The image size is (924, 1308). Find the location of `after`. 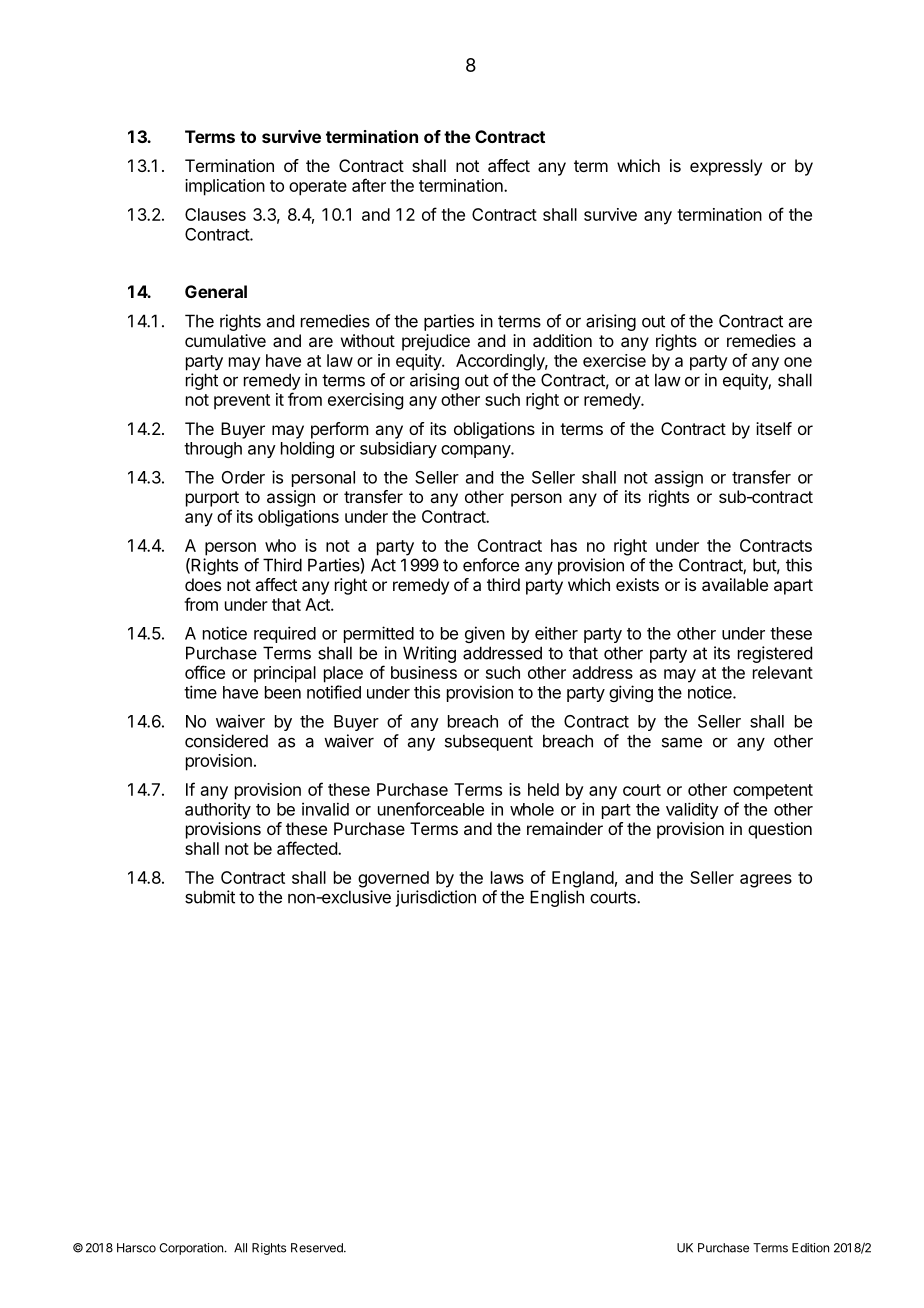

after is located at coordinates (369, 185).
